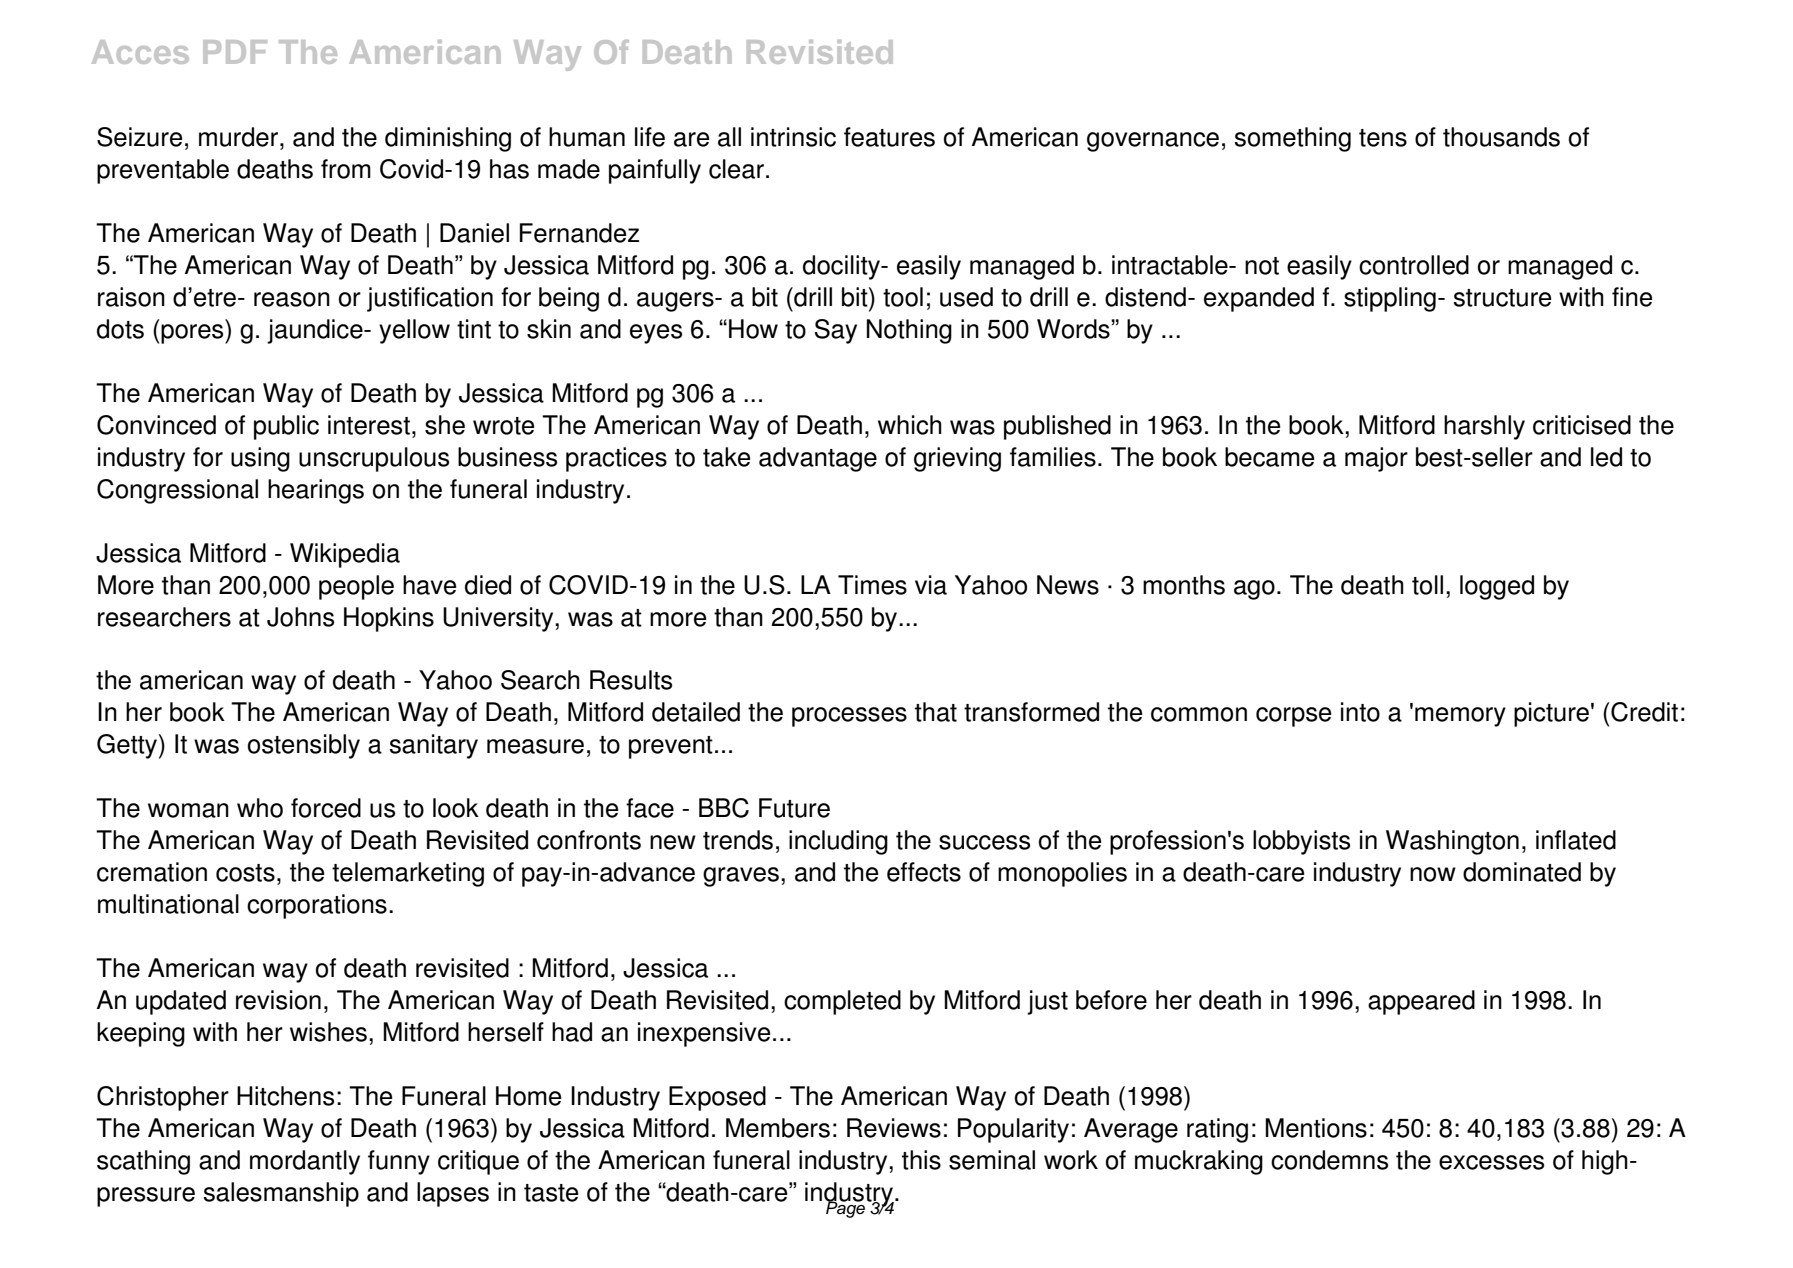 The width and height of the screenshot is (1793, 1268). Describe the element at coordinates (1501, 137) in the screenshot. I see `thousands` at that location.
